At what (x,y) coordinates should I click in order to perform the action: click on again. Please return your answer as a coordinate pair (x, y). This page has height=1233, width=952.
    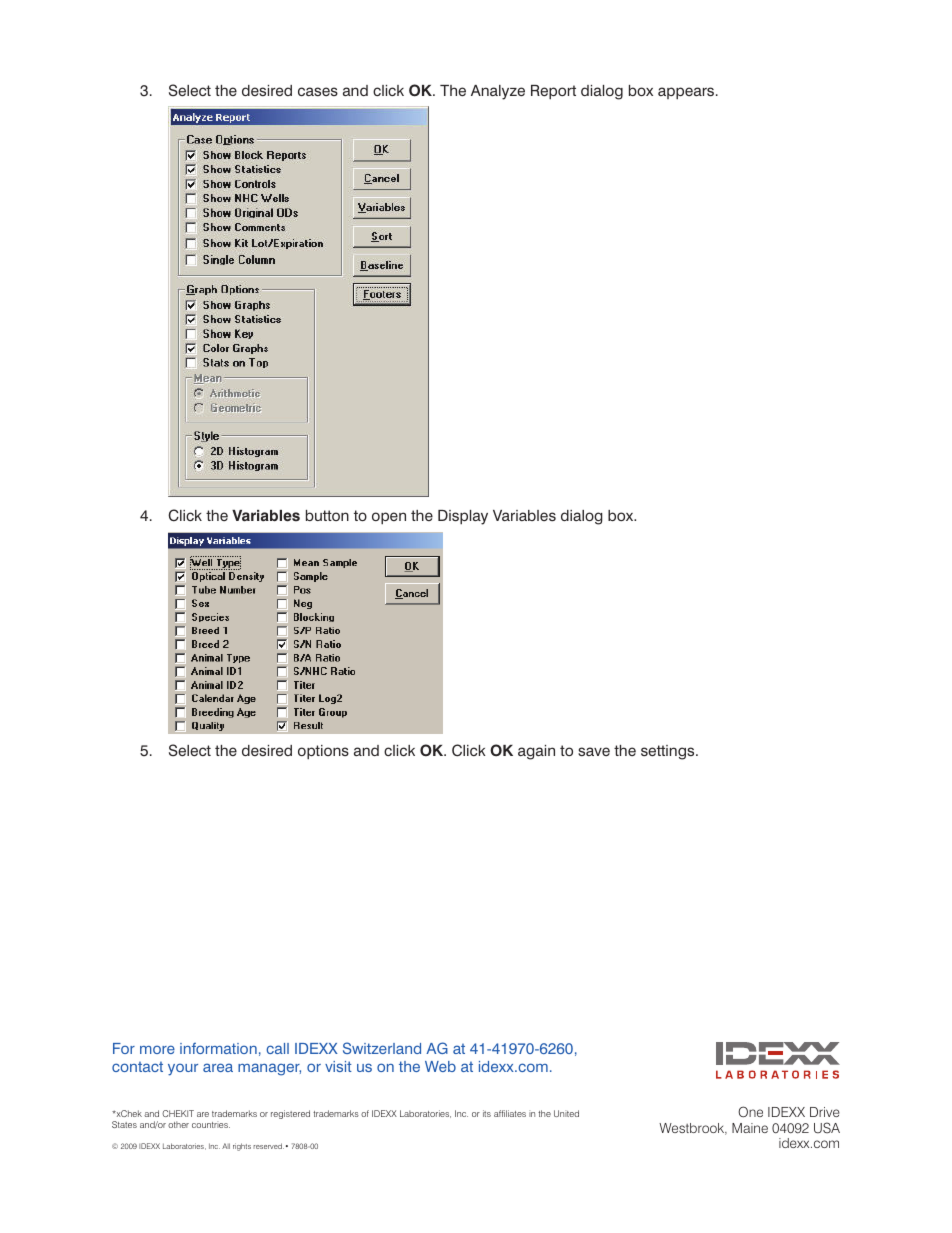
    Looking at the image, I should click on (536, 752).
